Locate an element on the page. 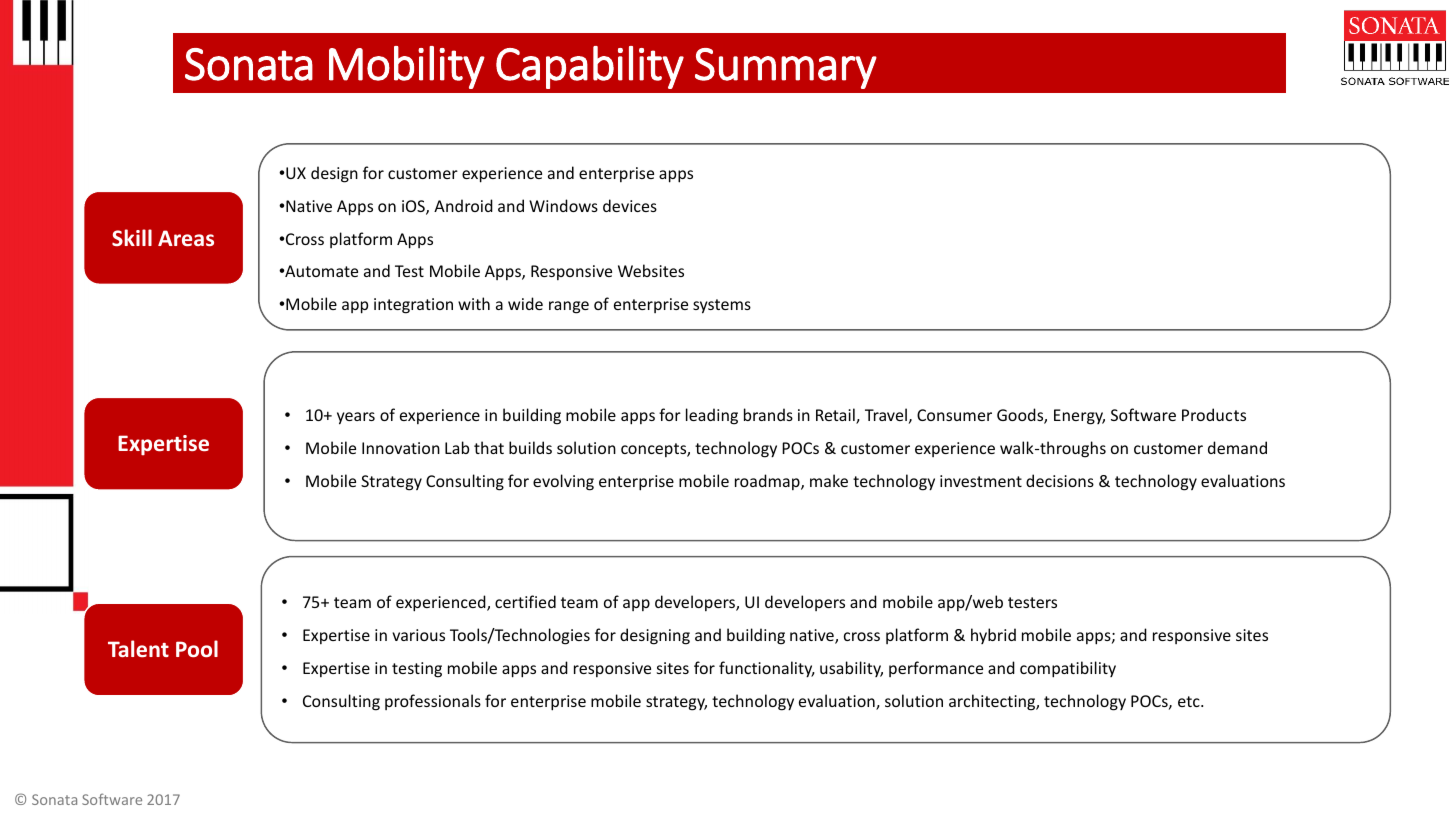 This image has width=1456, height=819. Mobility is located at coordinates (407, 67).
